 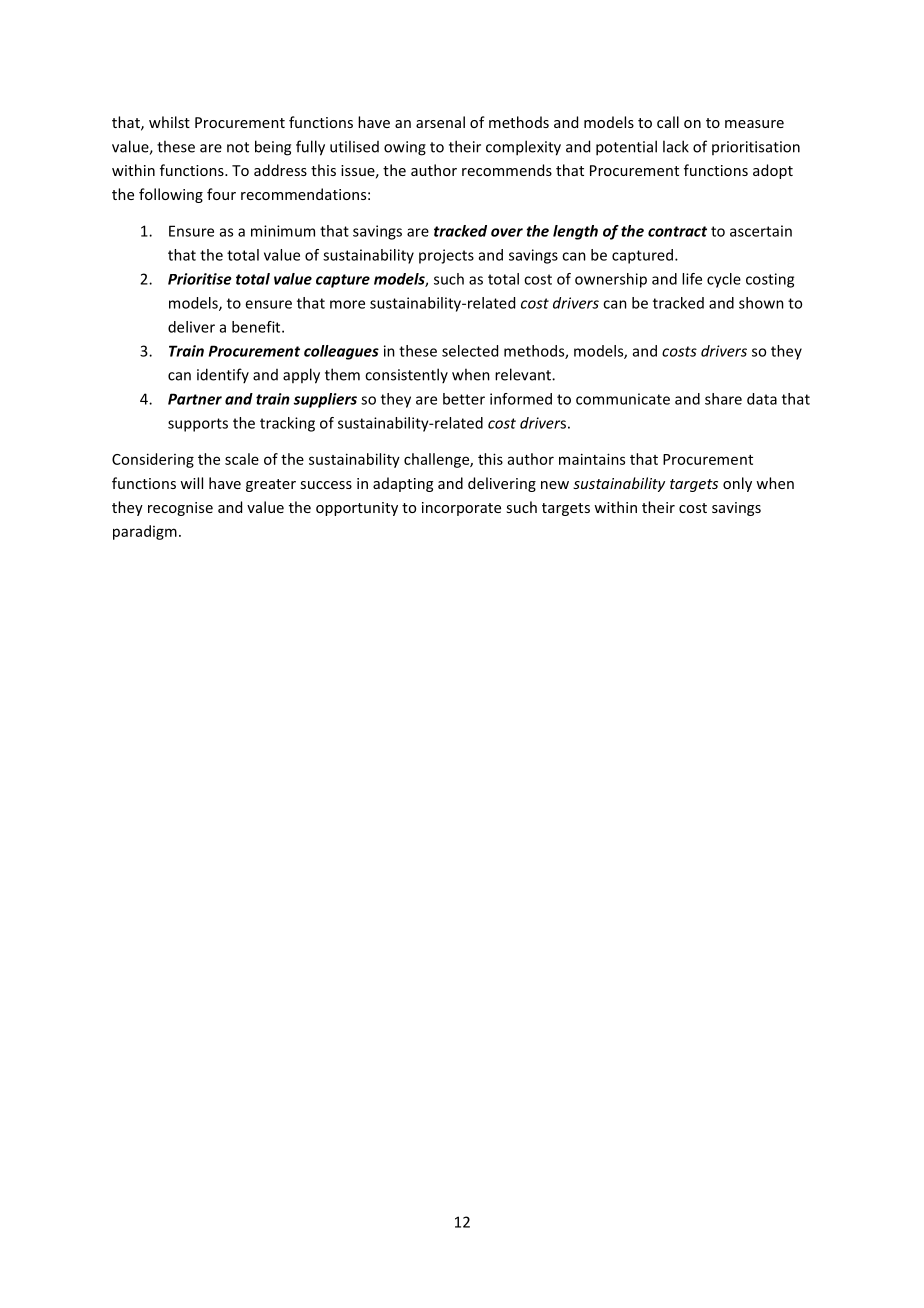 I want to click on shown, so click(x=761, y=303).
